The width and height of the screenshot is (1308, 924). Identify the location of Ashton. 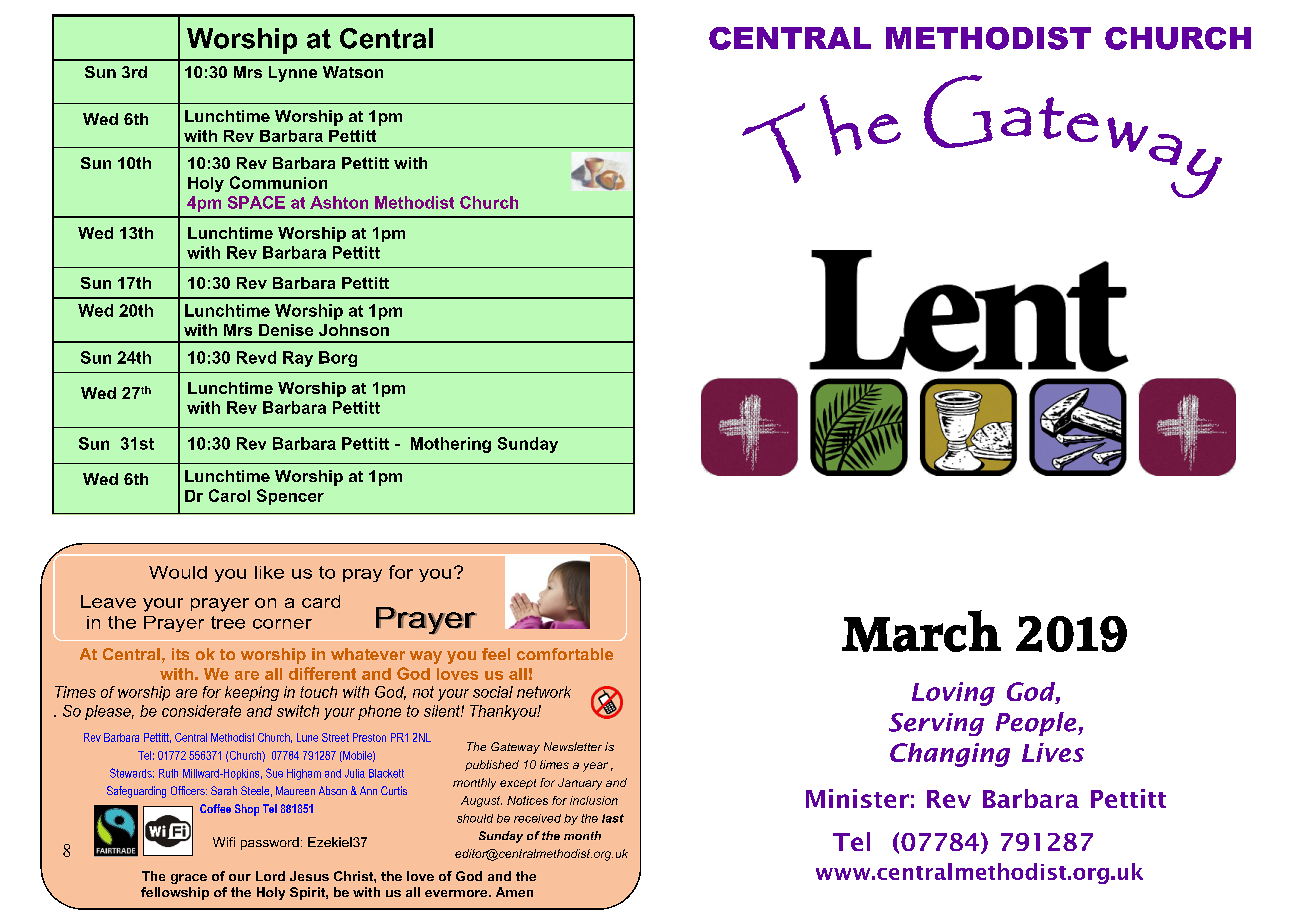
(339, 202).
